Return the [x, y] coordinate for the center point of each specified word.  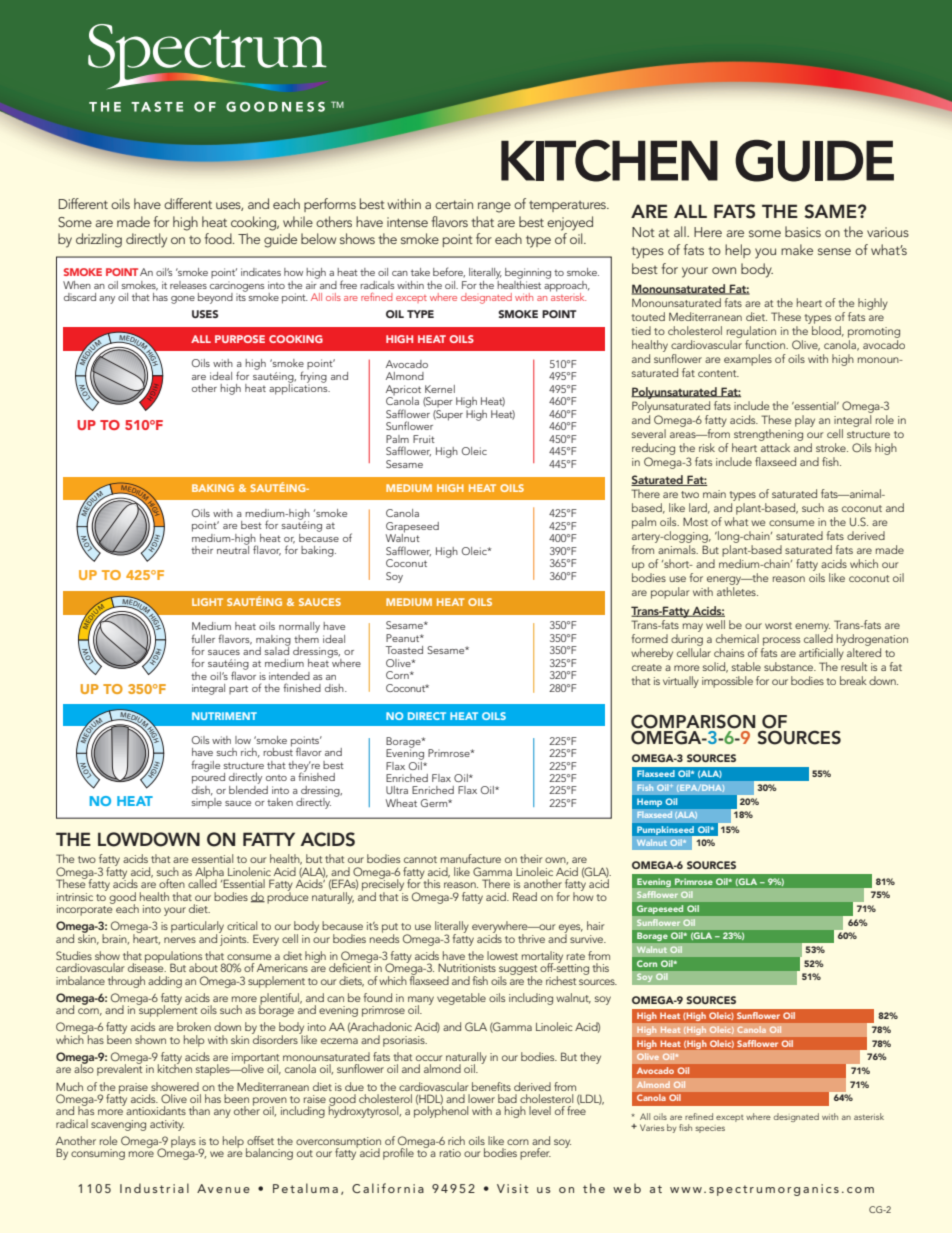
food [219, 238]
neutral [233, 548]
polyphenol [441, 1111]
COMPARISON [693, 722]
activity [167, 1125]
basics [803, 231]
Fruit [424, 439]
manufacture [471, 858]
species [710, 1129]
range [494, 207]
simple [207, 802]
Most [695, 521]
